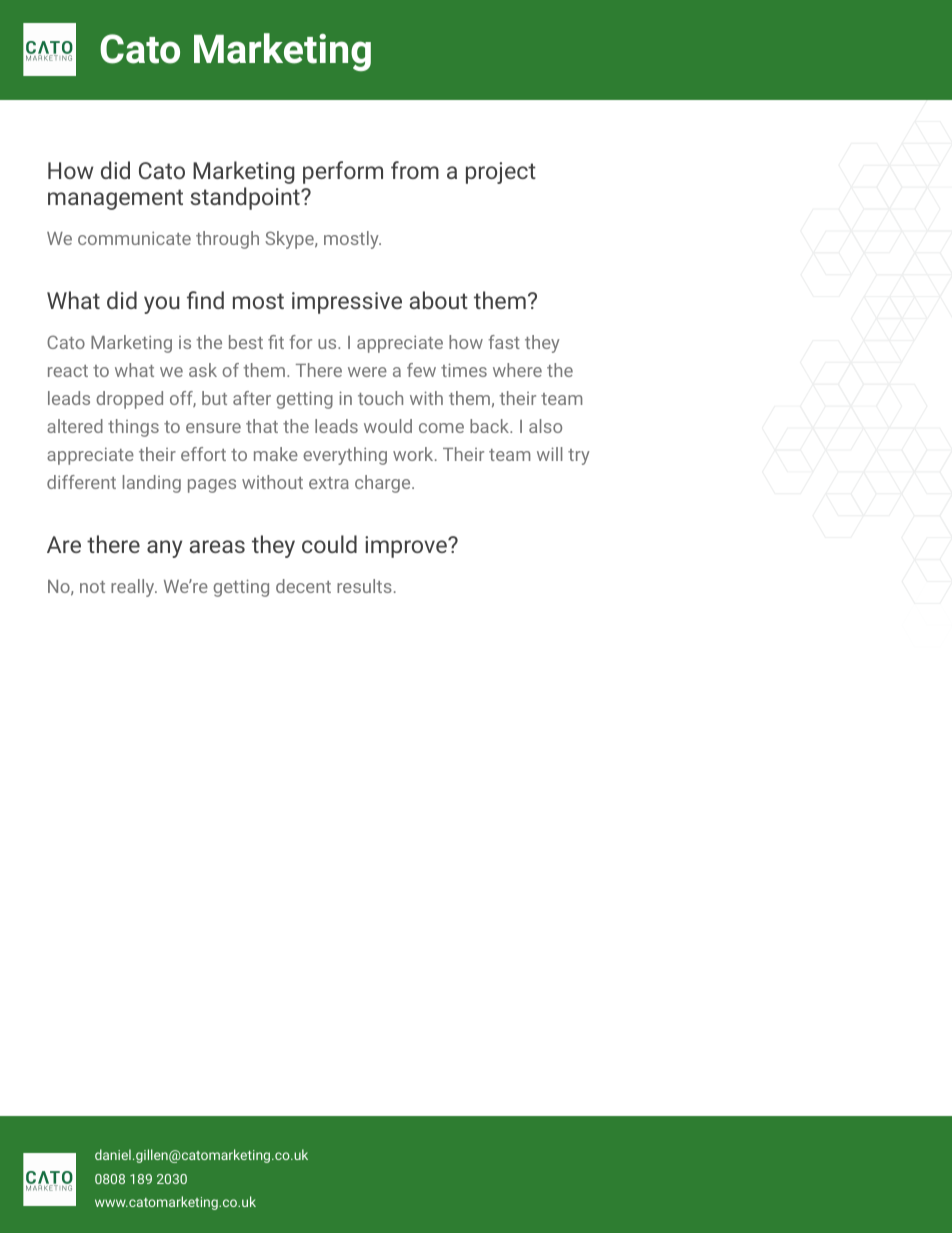  Describe the element at coordinates (276, 342) in the screenshot. I see `fit` at that location.
